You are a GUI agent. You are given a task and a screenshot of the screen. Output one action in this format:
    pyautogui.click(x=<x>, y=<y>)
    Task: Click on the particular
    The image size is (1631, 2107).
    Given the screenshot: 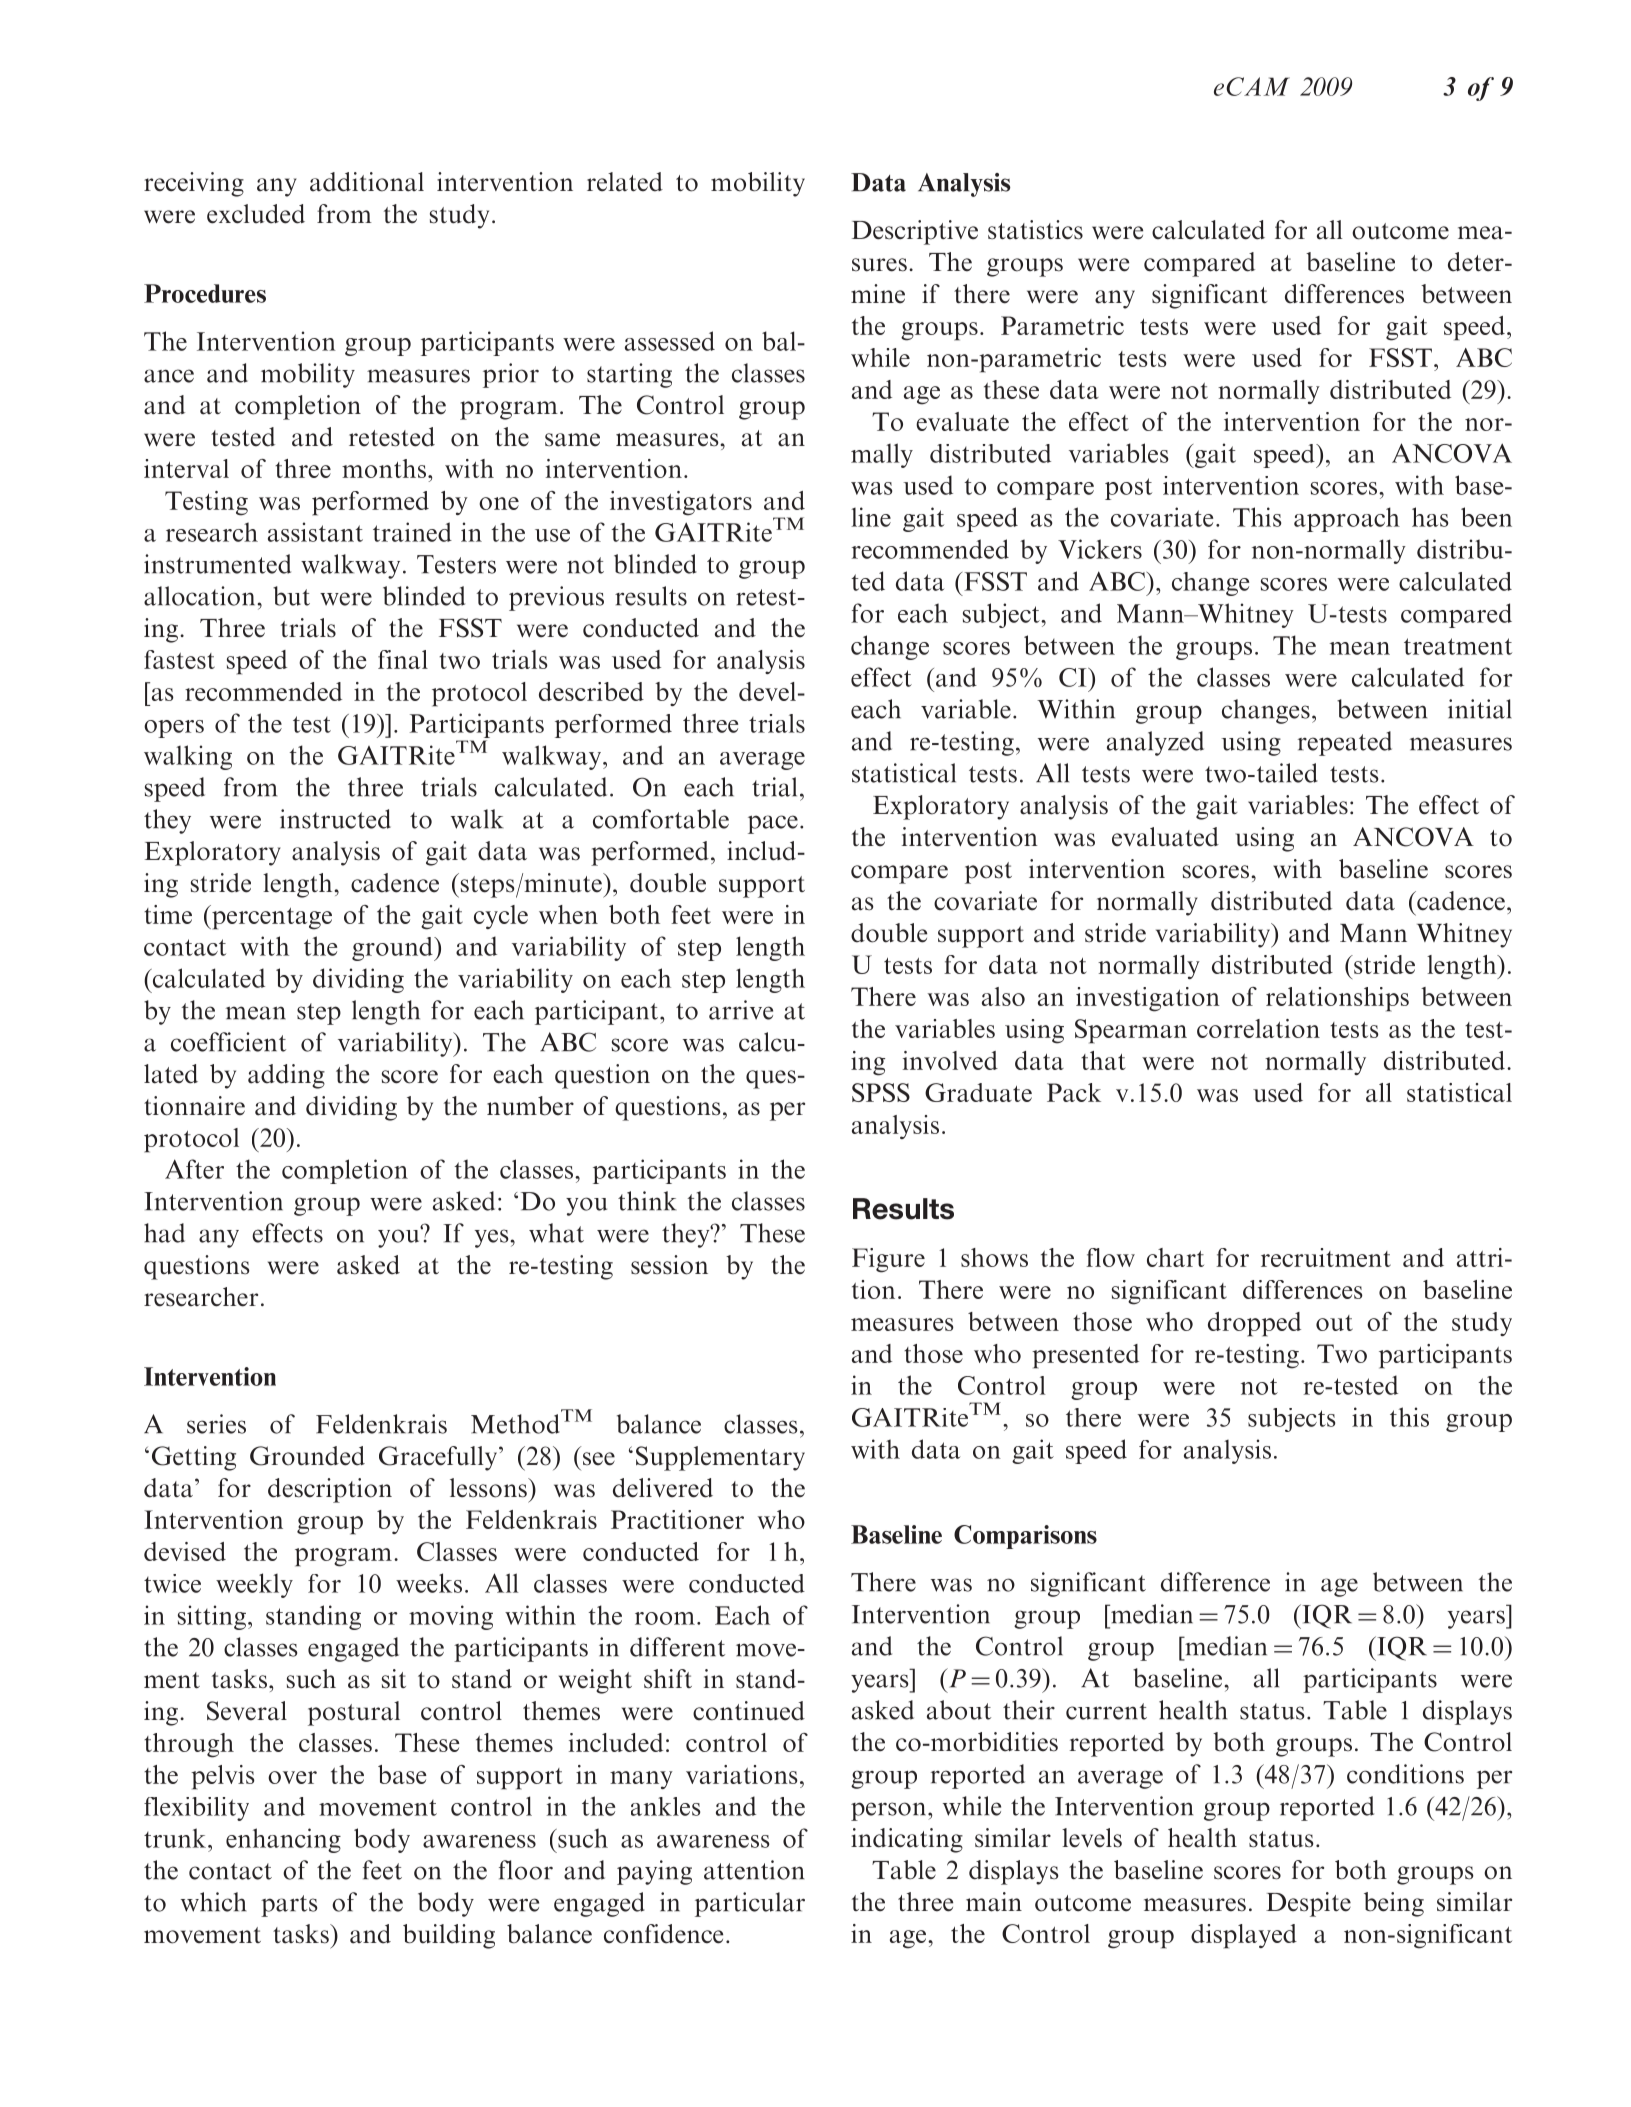 What is the action you would take?
    pyautogui.click(x=750, y=1904)
